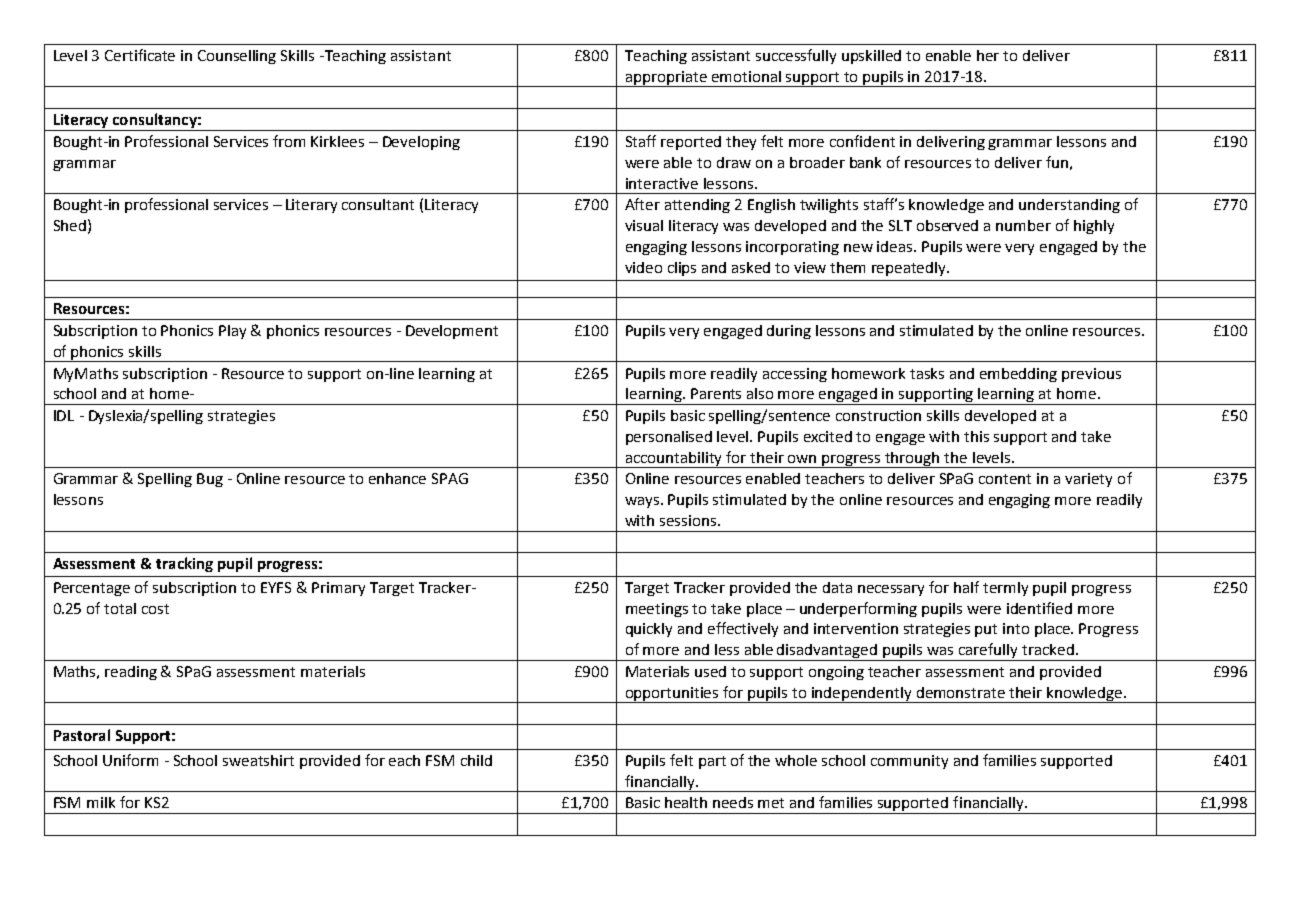  What do you see at coordinates (976, 436) in the image?
I see `this` at bounding box center [976, 436].
